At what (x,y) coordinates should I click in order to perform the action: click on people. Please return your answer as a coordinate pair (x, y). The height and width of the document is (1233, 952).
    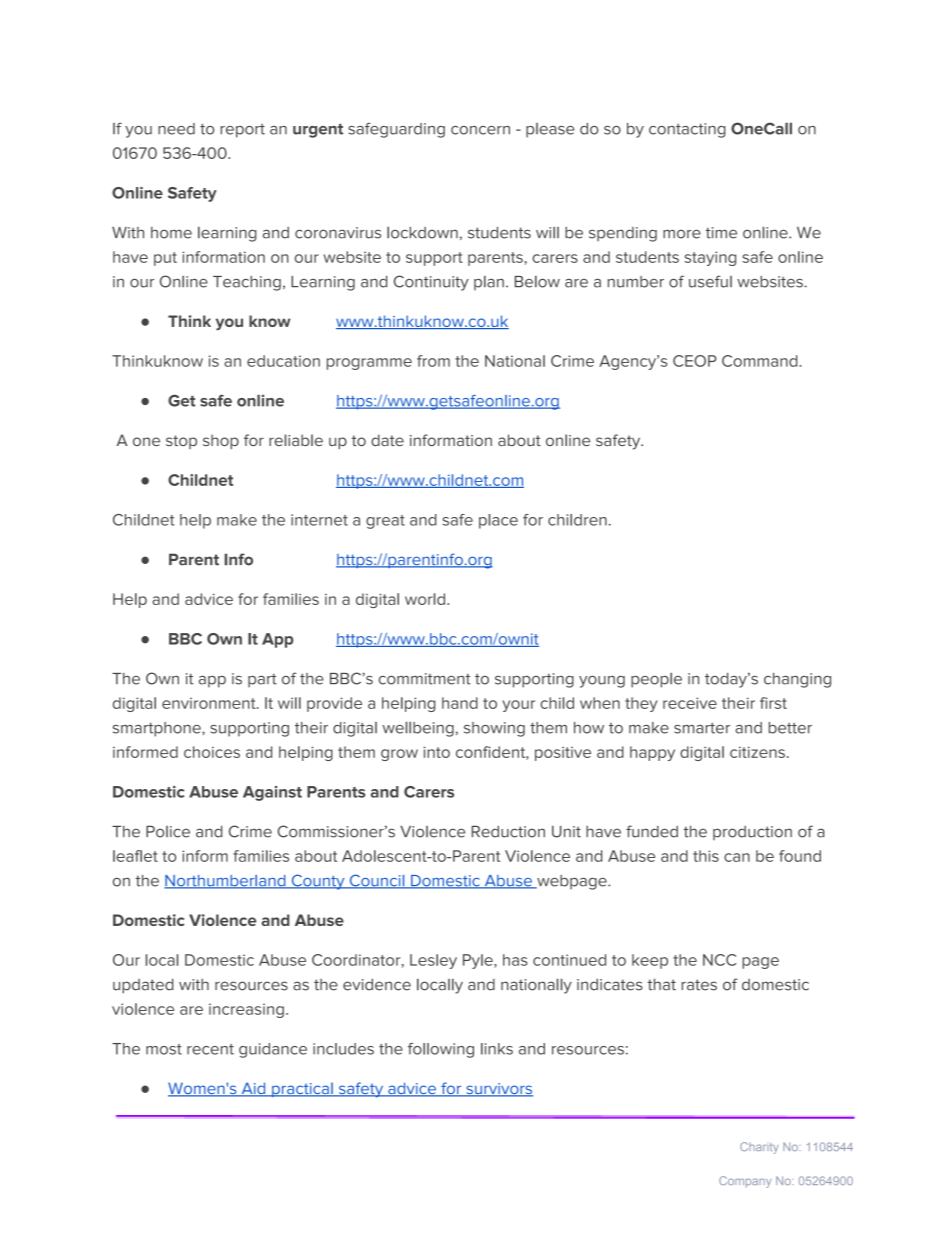
    Looking at the image, I should click on (656, 680).
